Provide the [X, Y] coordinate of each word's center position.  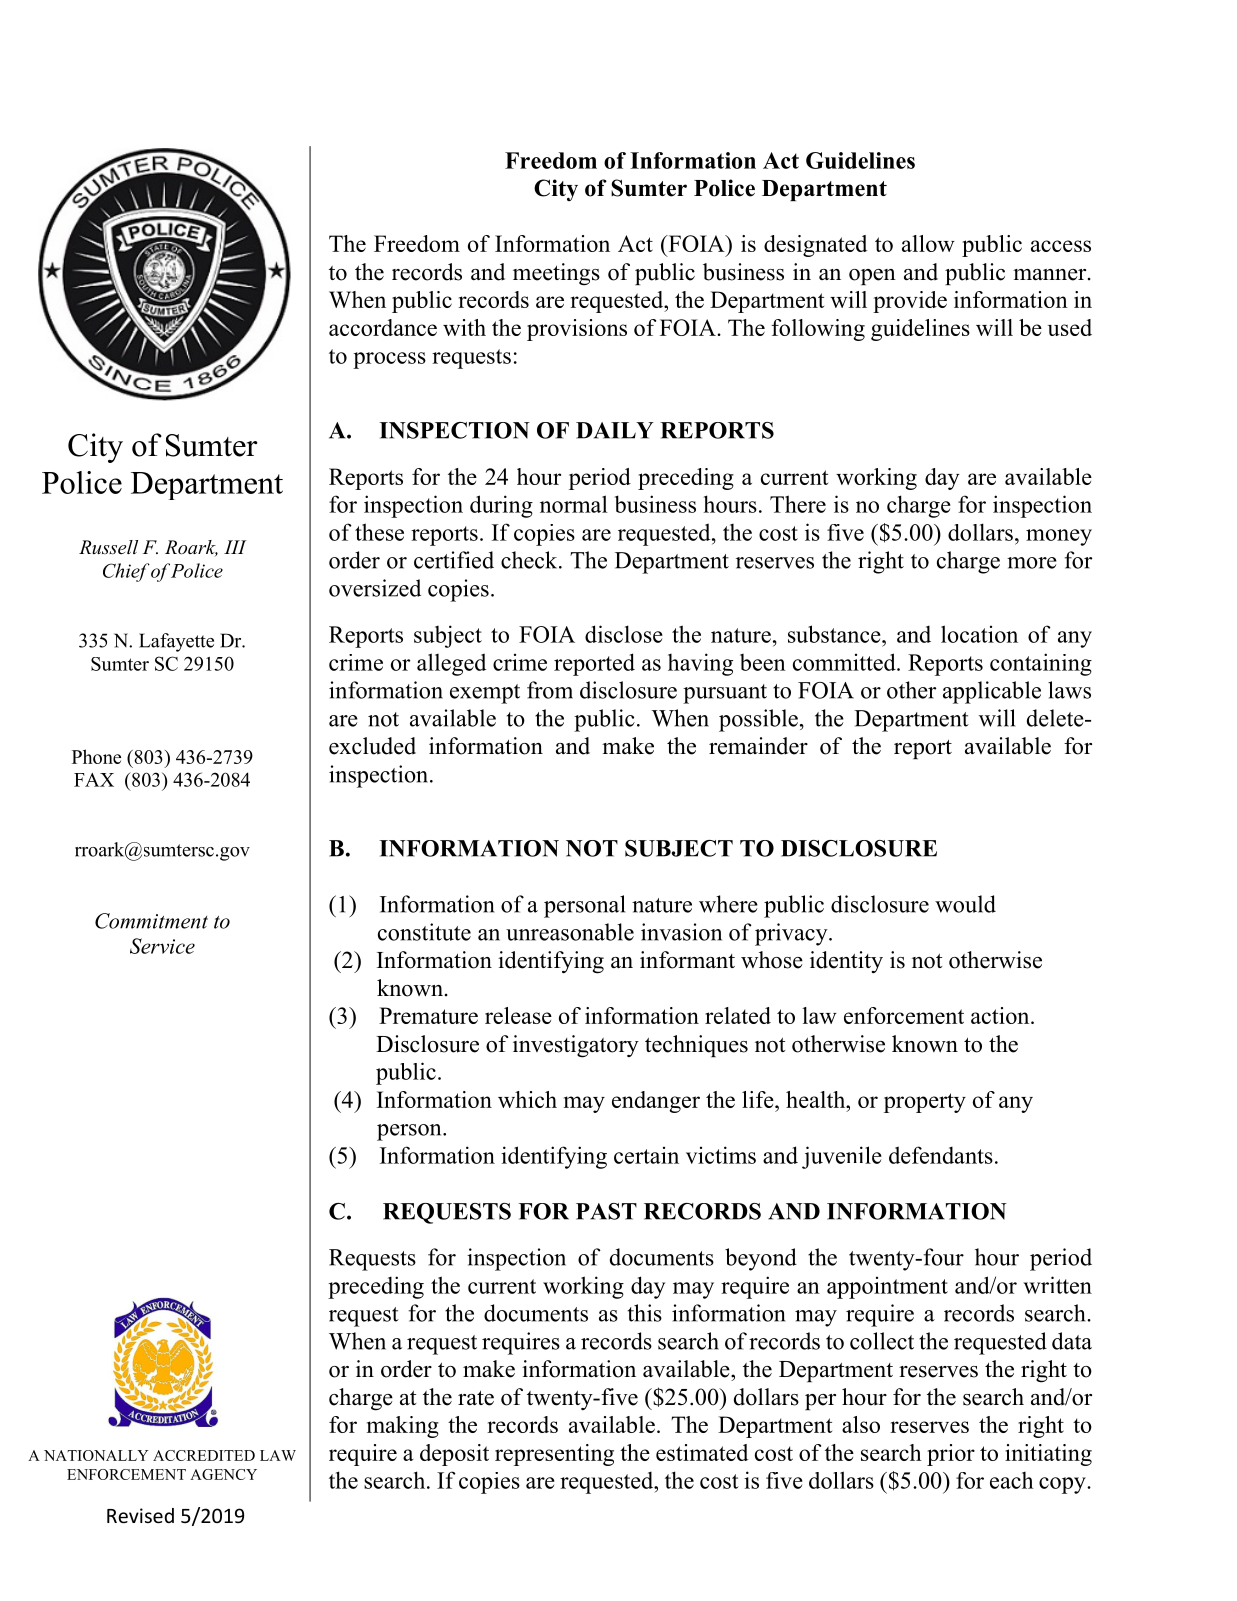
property [925, 1103]
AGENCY [223, 1474]
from [550, 690]
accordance [383, 327]
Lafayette [176, 642]
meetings [556, 274]
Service [162, 946]
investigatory [576, 1046]
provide [910, 302]
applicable [992, 692]
